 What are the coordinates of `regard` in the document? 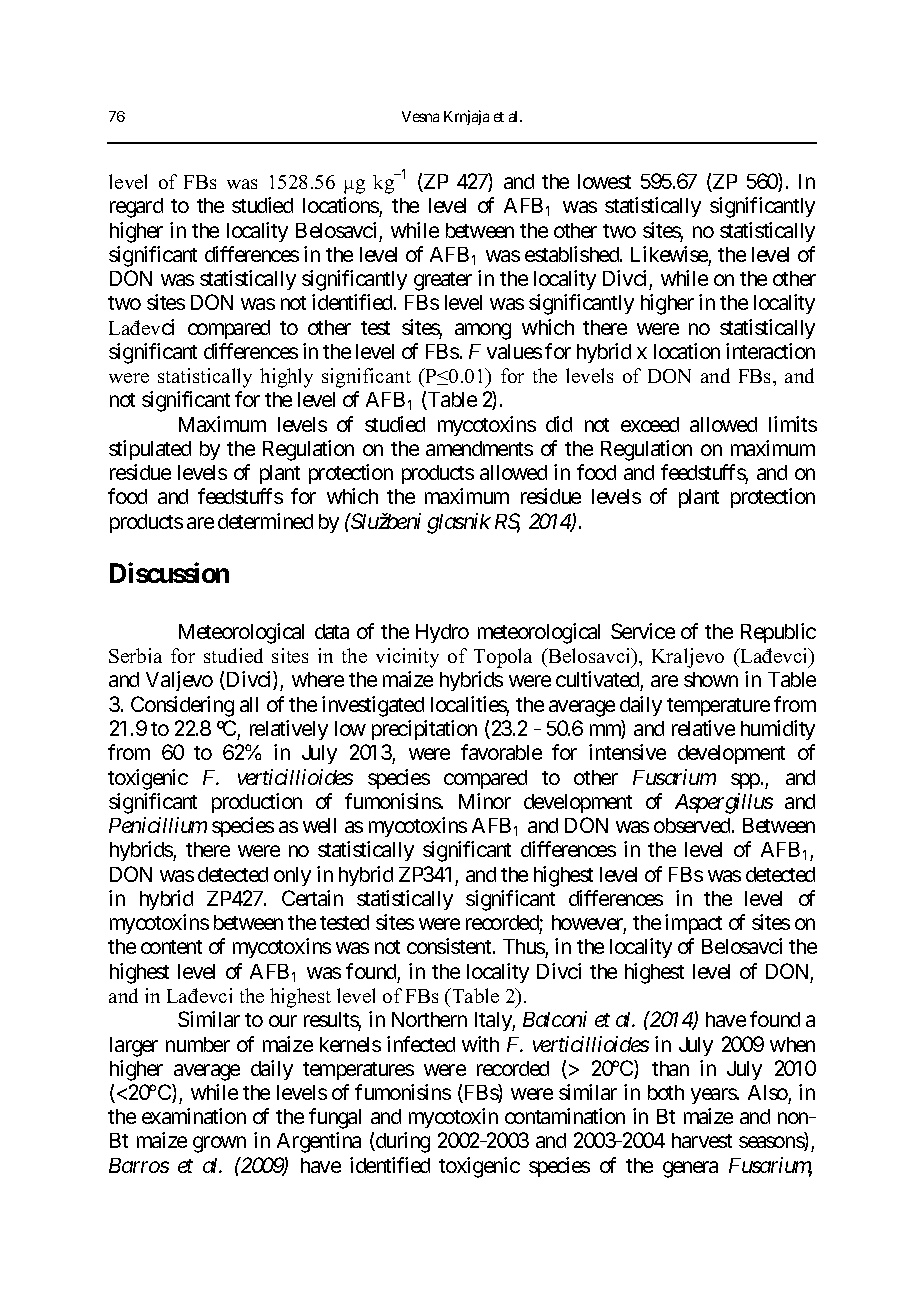 It's located at (136, 208).
